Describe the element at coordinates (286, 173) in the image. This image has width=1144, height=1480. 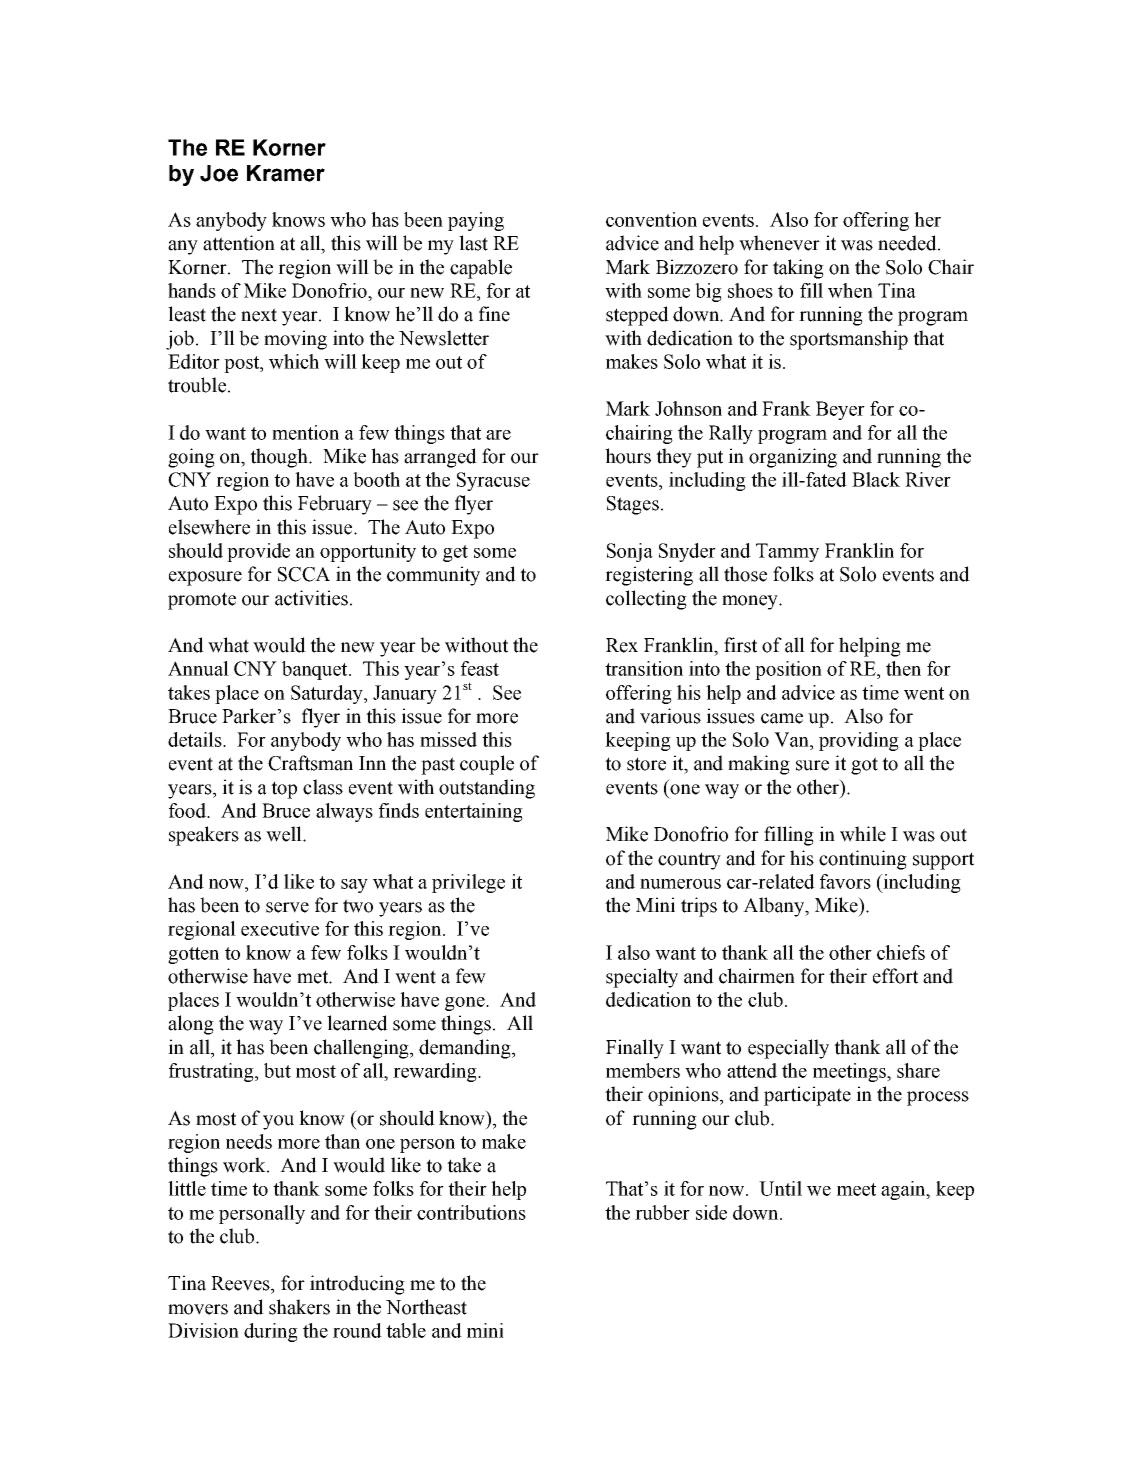
I see `Kramer` at that location.
